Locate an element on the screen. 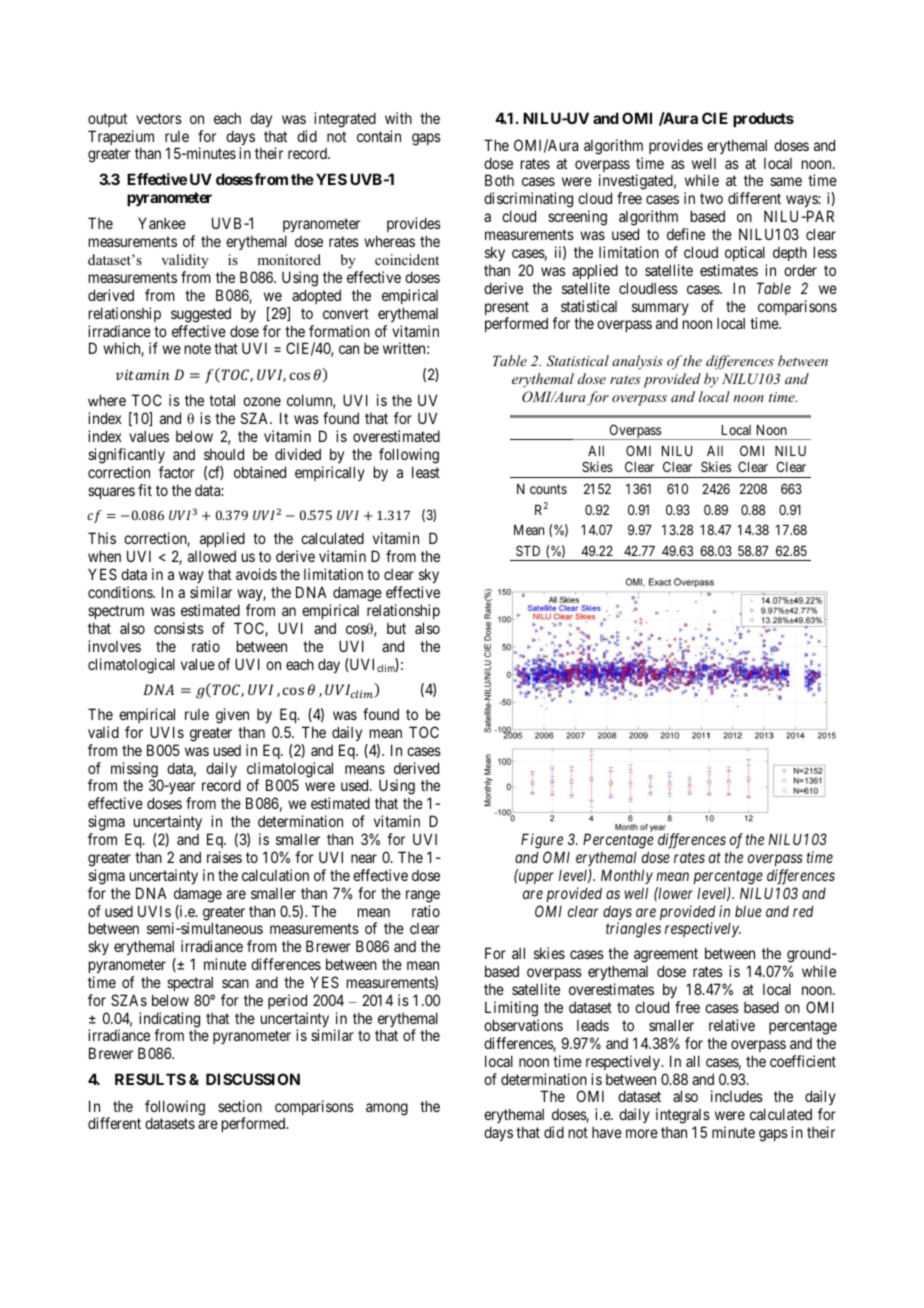 Image resolution: width=924 pixels, height=1308 pixels. includes is located at coordinates (737, 1096).
